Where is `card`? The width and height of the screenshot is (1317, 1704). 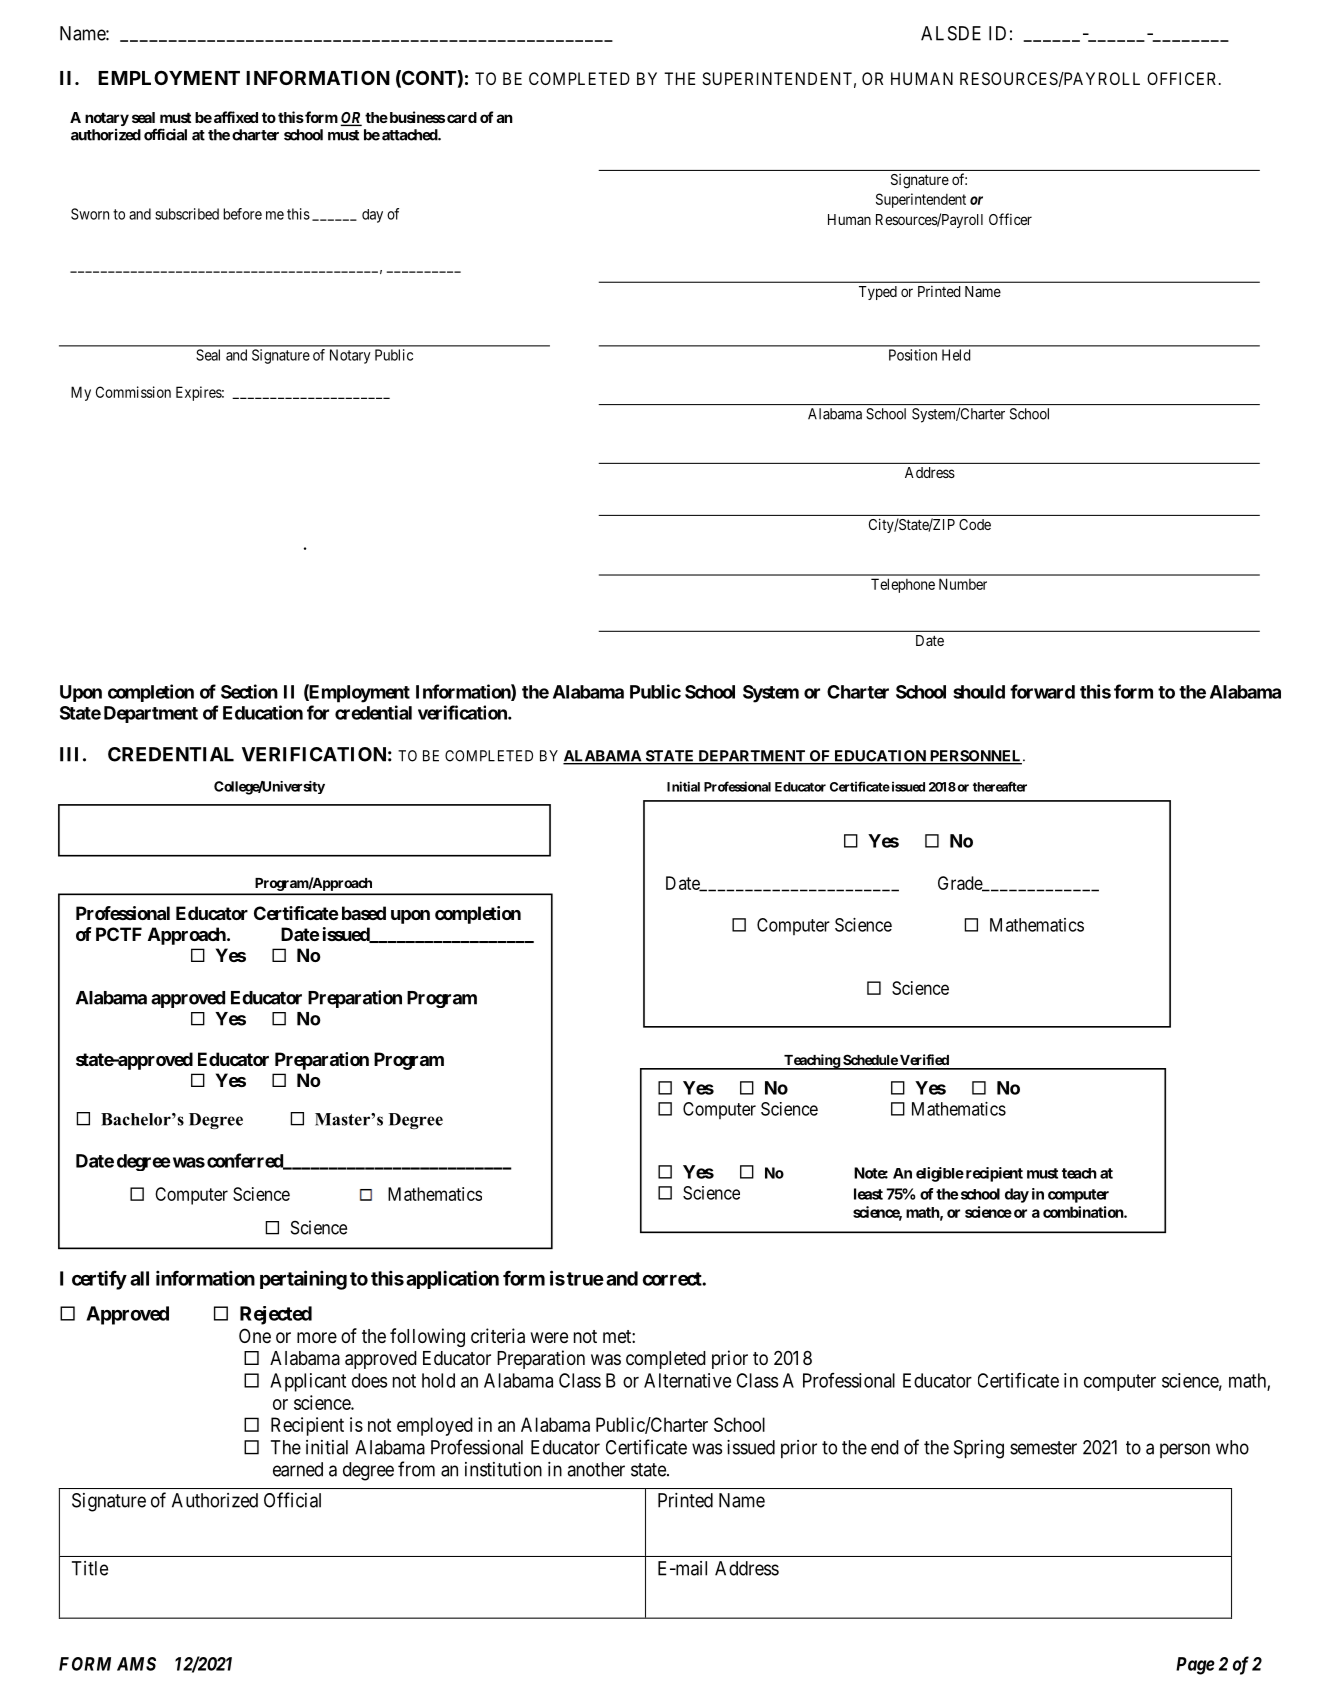 card is located at coordinates (462, 117).
